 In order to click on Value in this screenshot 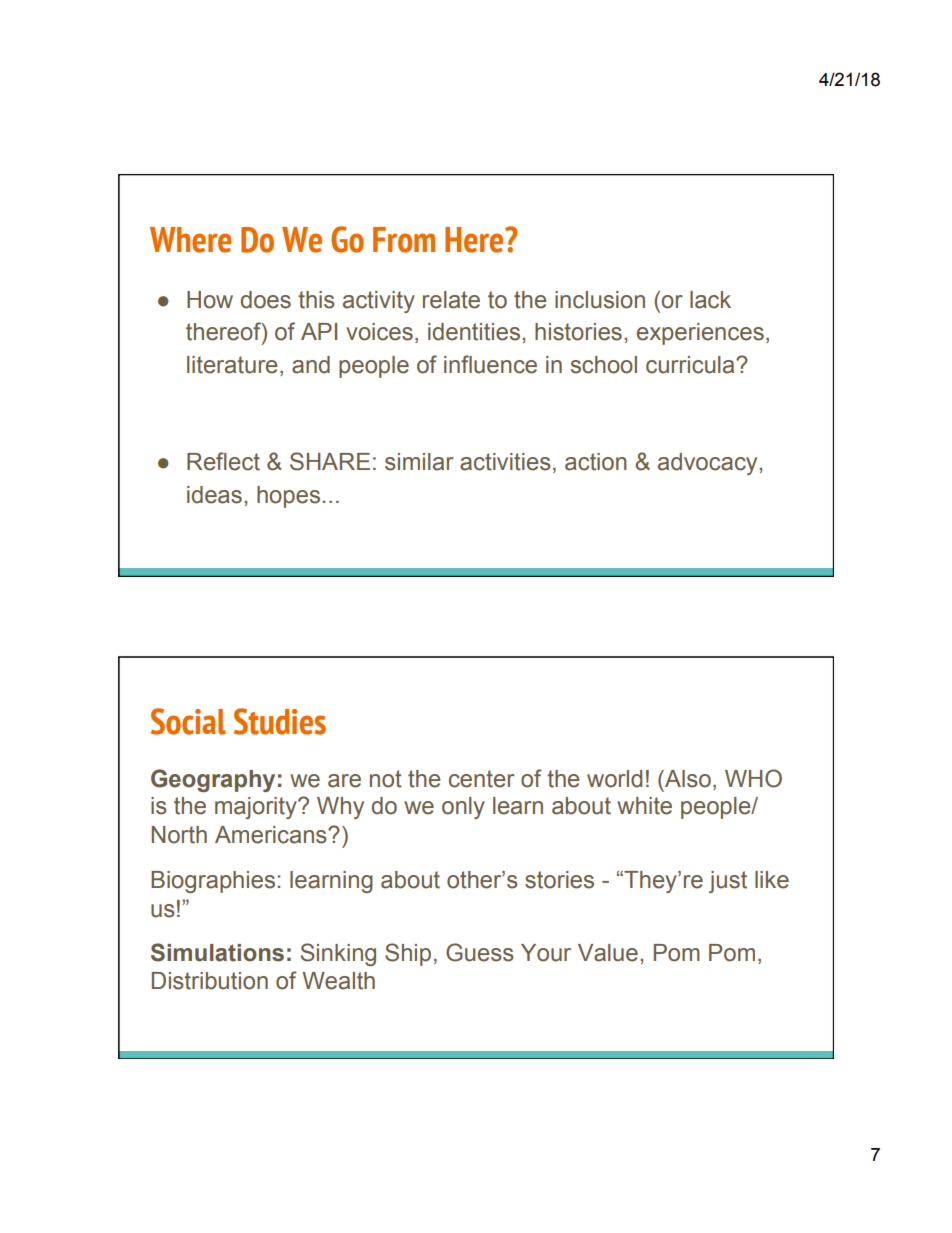, I will do `click(608, 953)`.
